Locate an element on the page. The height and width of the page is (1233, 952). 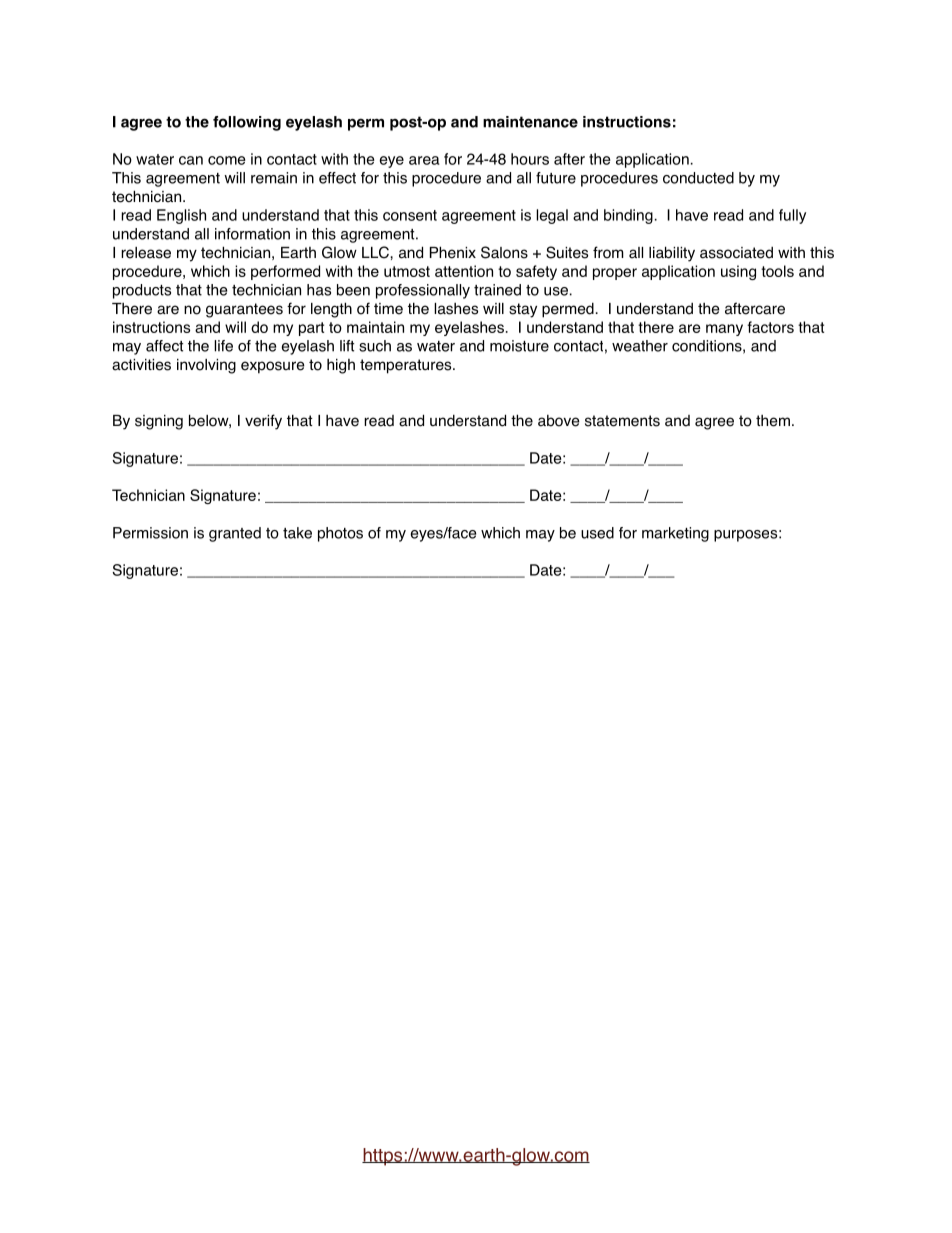
maintenance is located at coordinates (530, 122).
